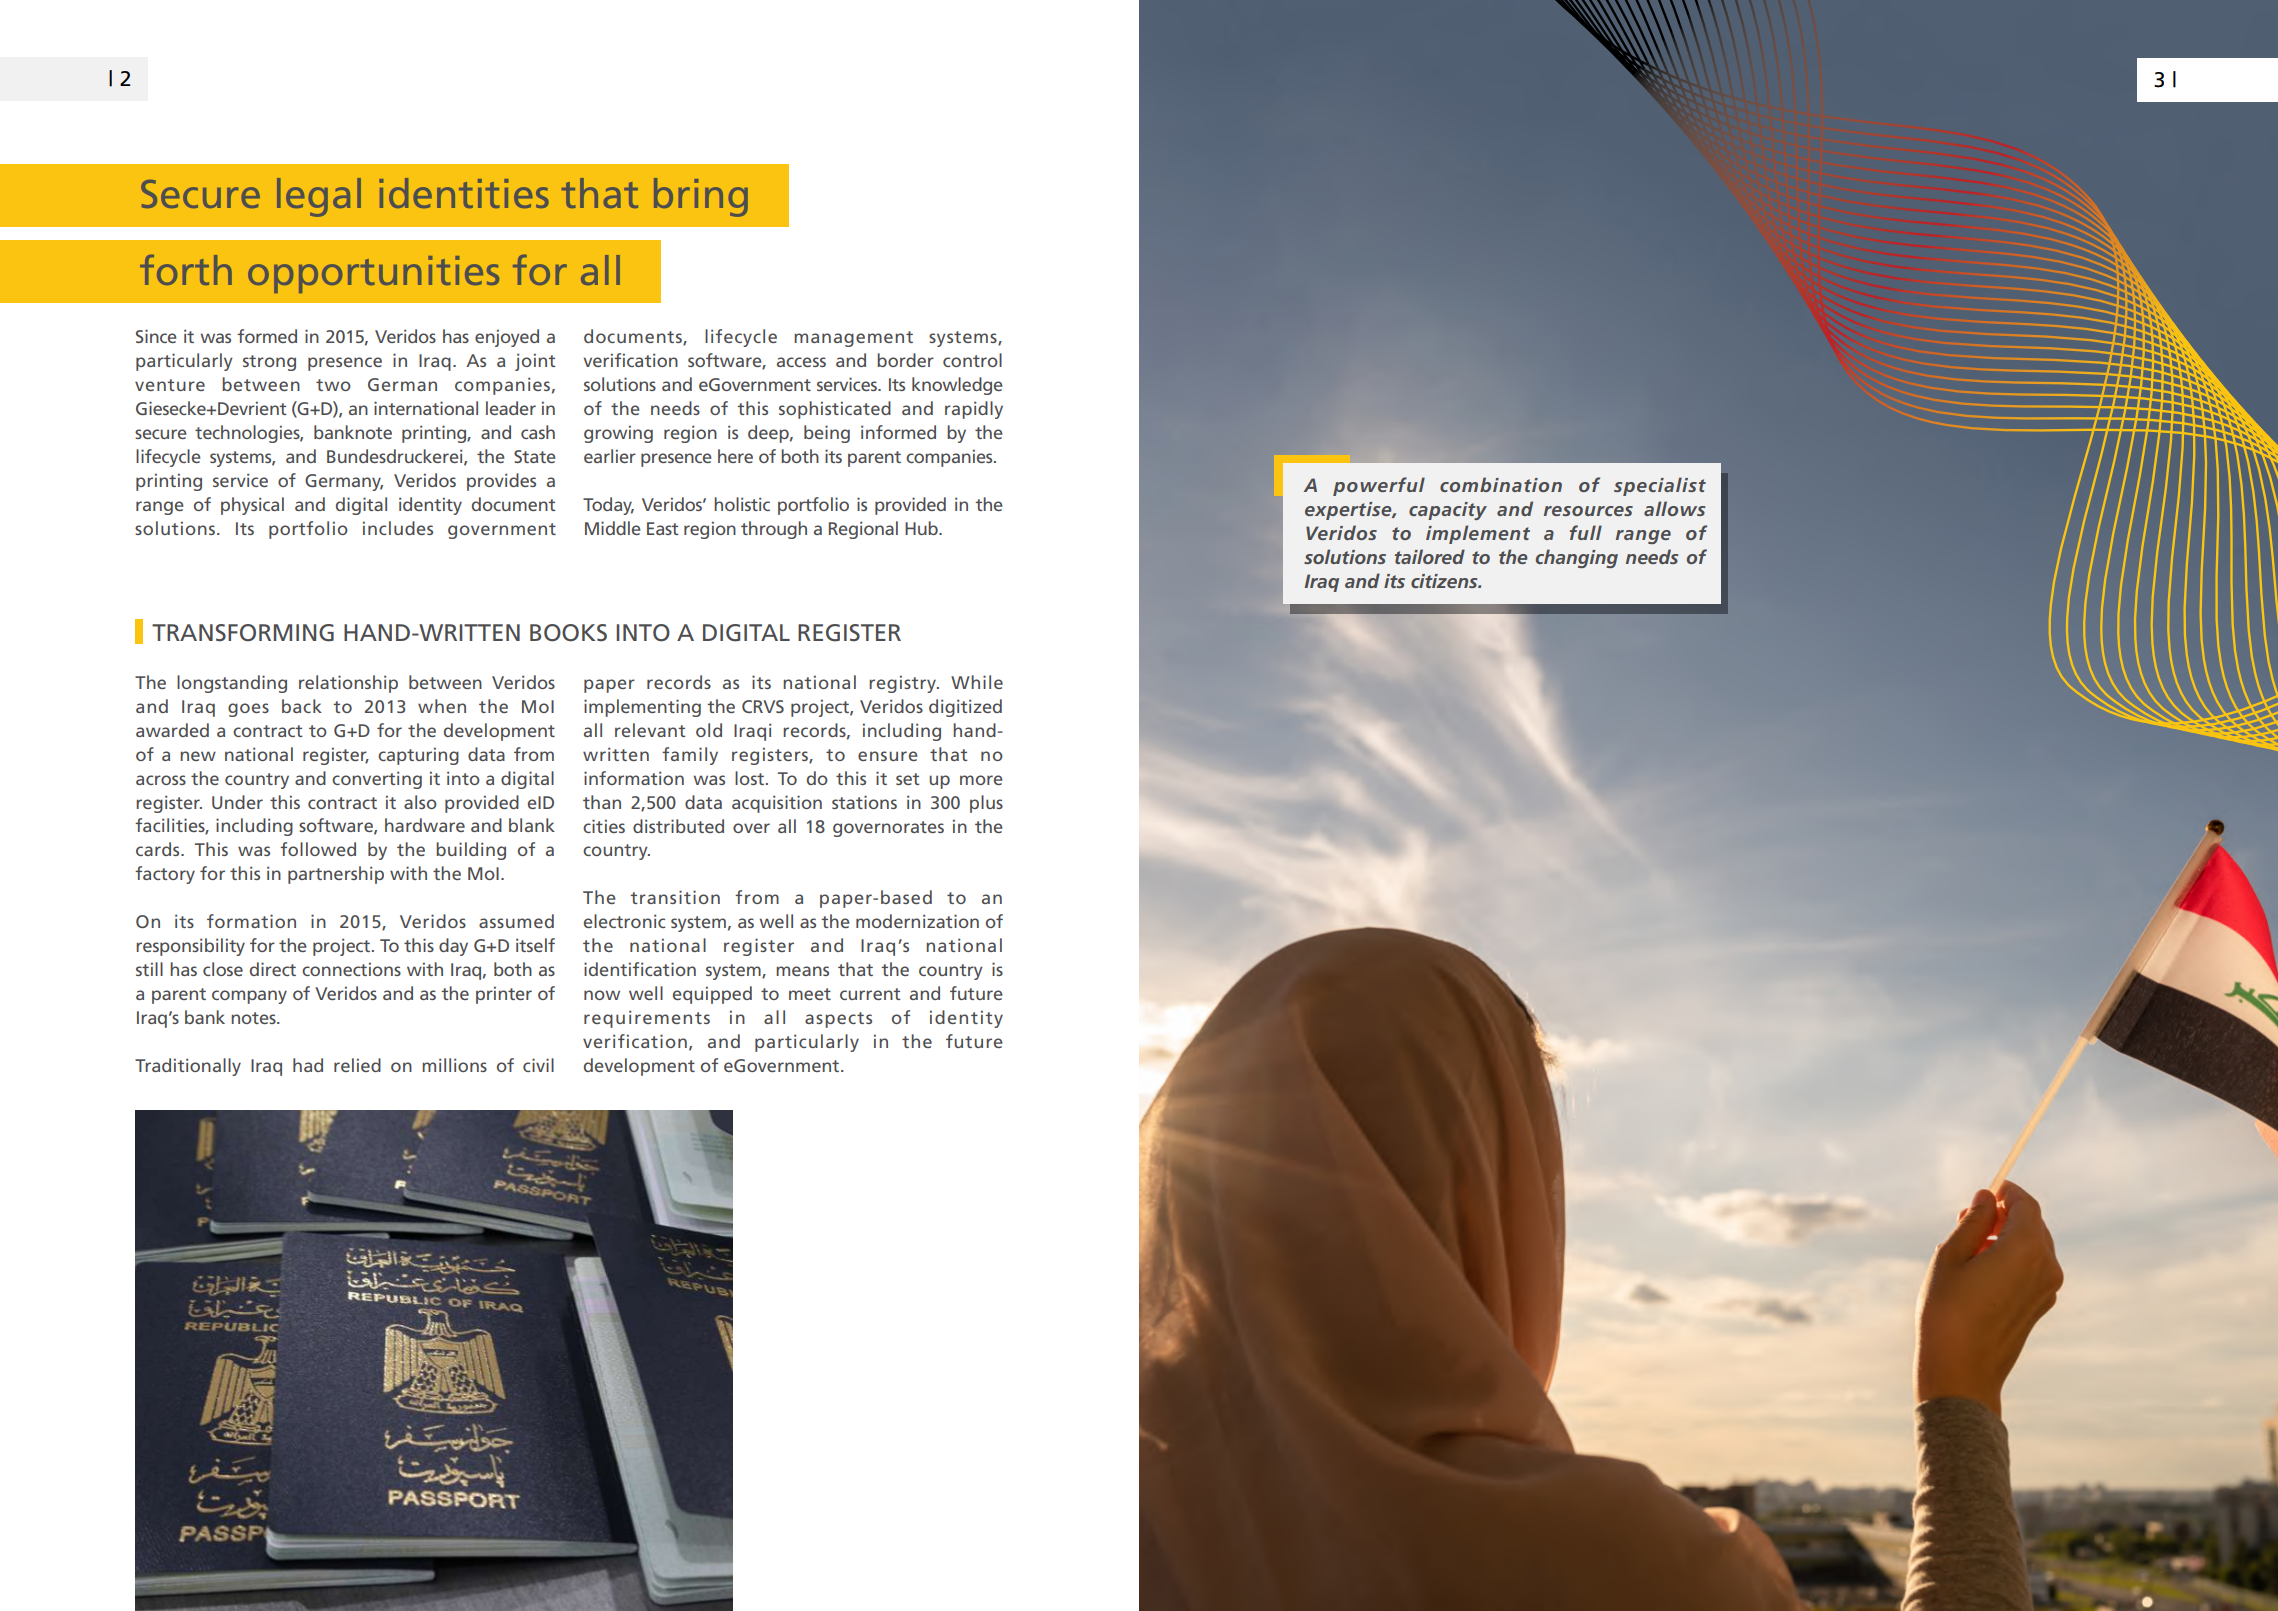  What do you see at coordinates (701, 197) in the screenshot?
I see `bring` at bounding box center [701, 197].
